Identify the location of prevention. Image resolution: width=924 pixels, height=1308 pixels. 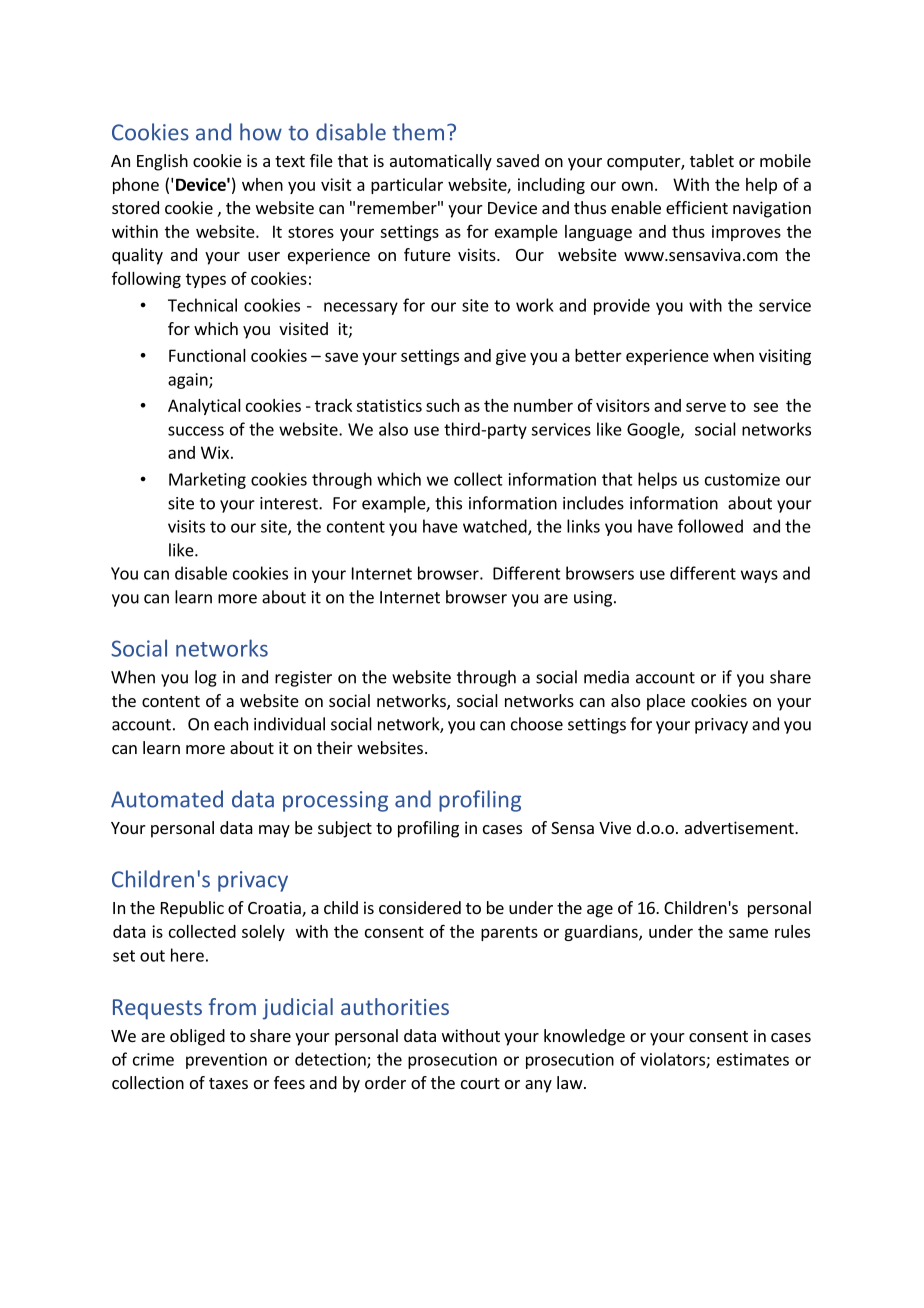
(226, 1061).
